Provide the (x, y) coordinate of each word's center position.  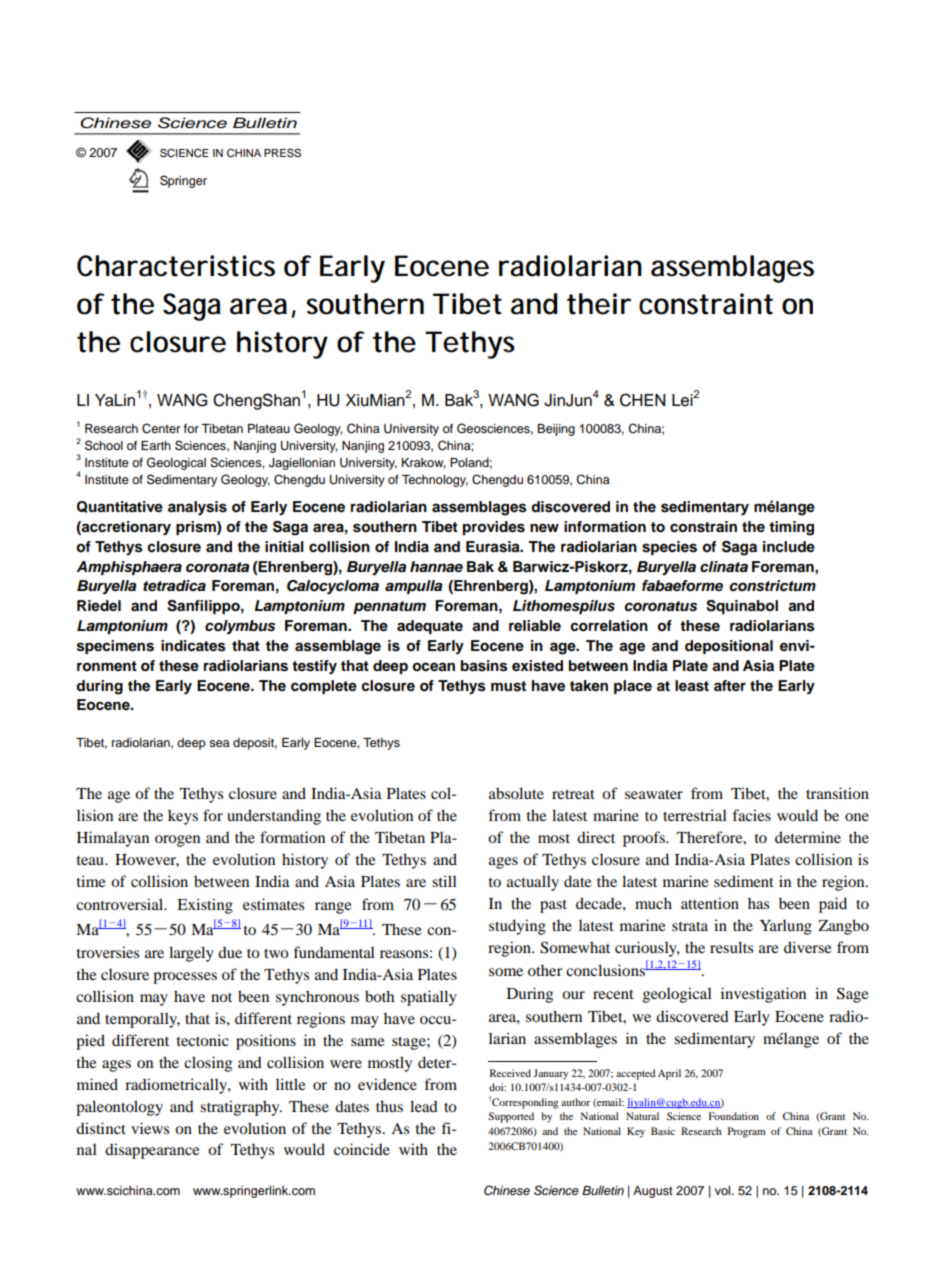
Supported (511, 1117)
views (150, 1128)
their (599, 304)
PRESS (282, 153)
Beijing (556, 430)
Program (747, 1132)
